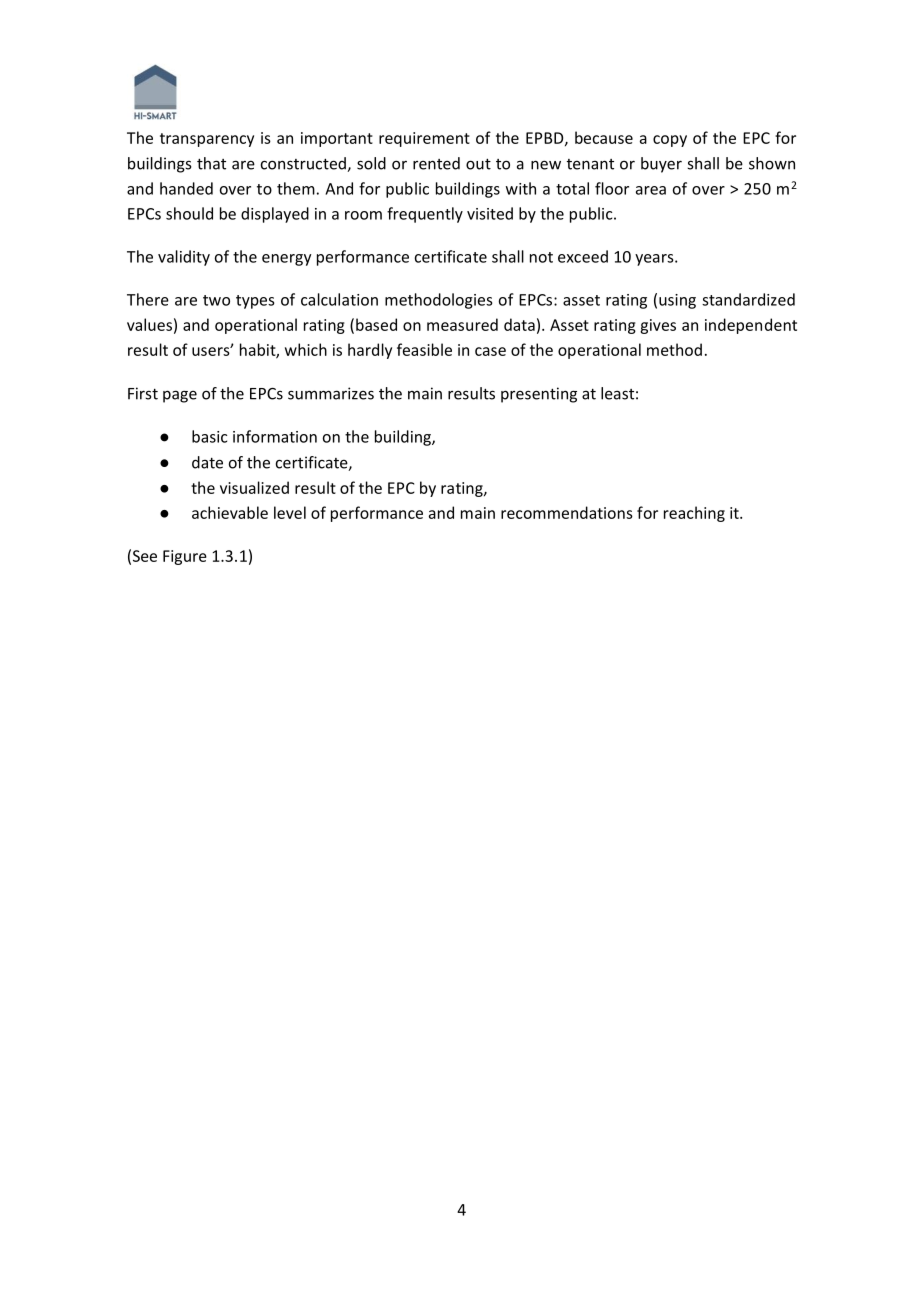 The image size is (924, 1305). Describe the element at coordinates (677, 301) in the screenshot. I see `using` at that location.
